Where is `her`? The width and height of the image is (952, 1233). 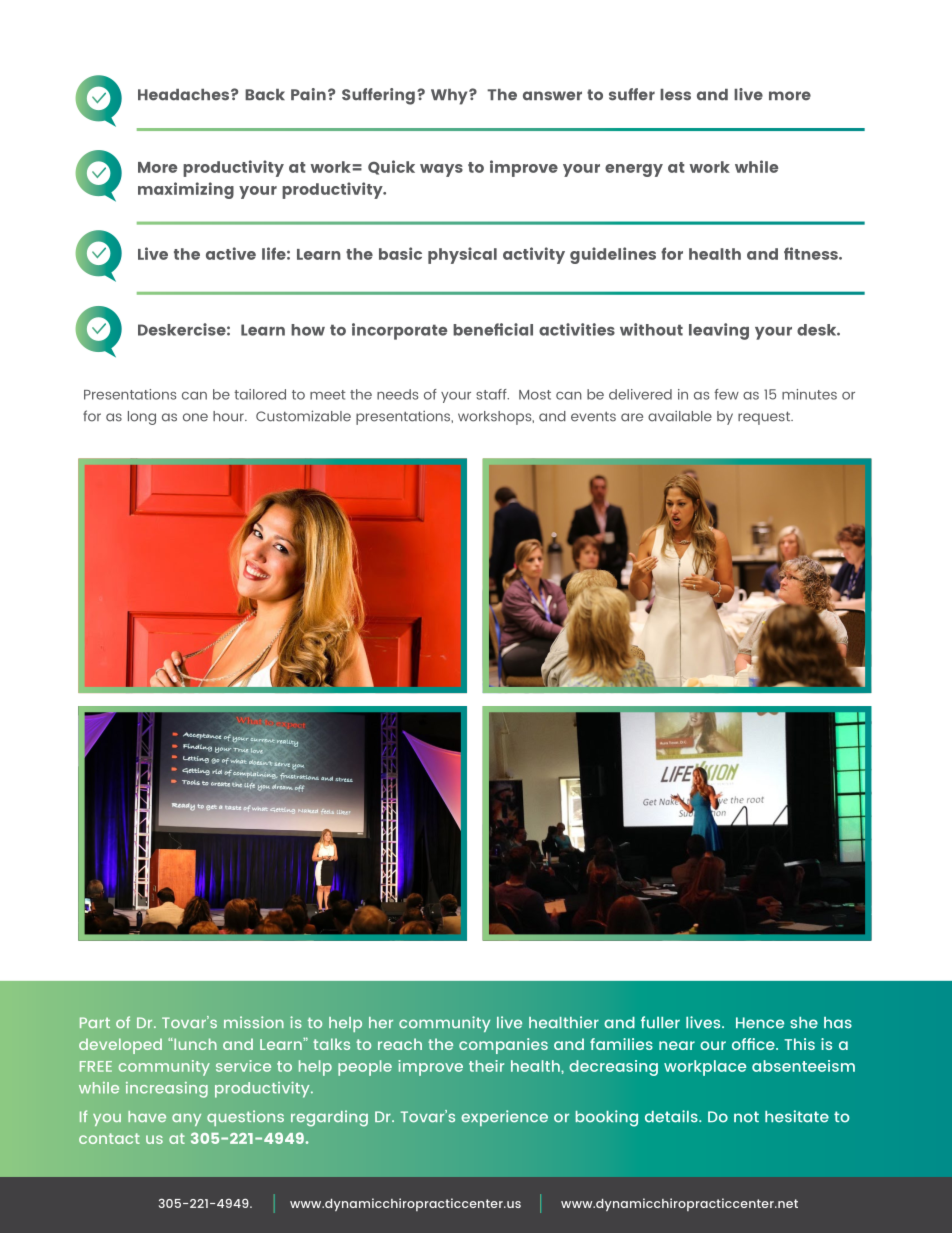
her is located at coordinates (381, 1022).
